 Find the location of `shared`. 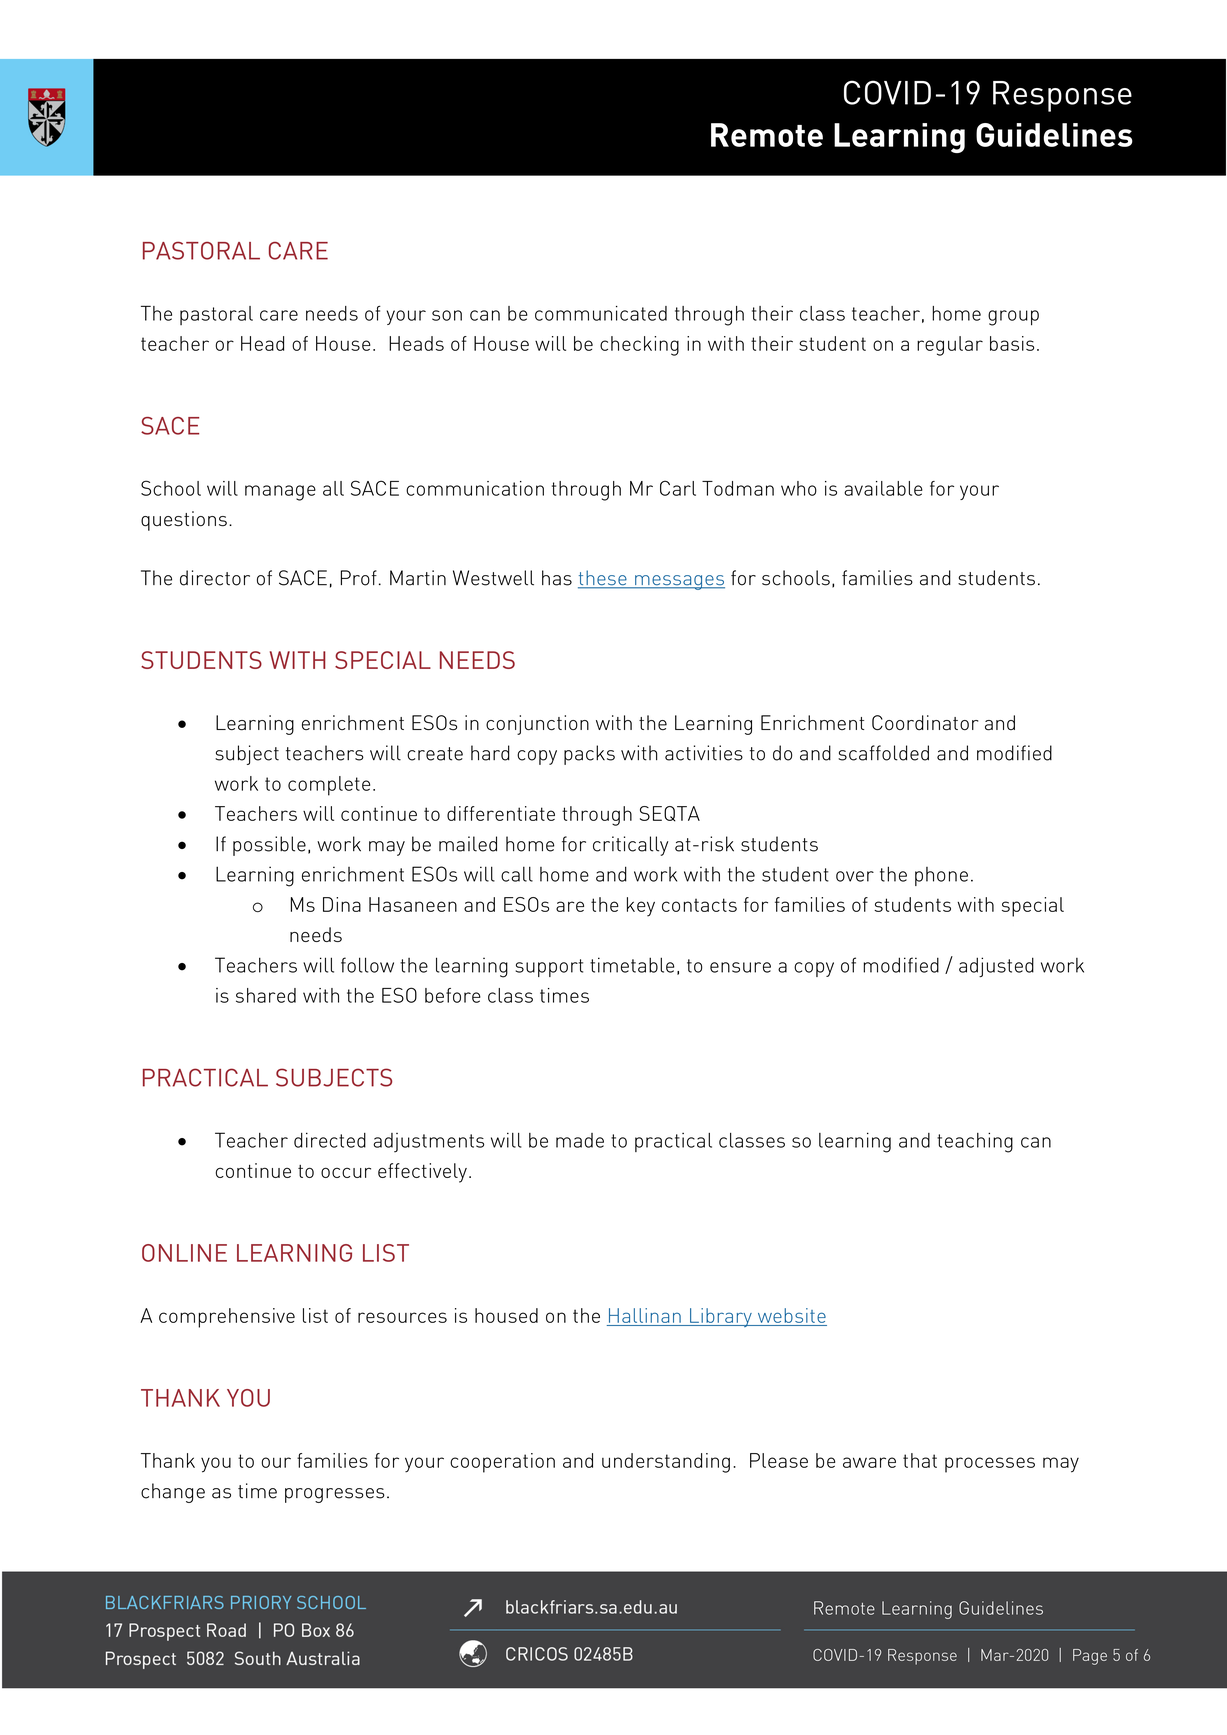

shared is located at coordinates (266, 995).
